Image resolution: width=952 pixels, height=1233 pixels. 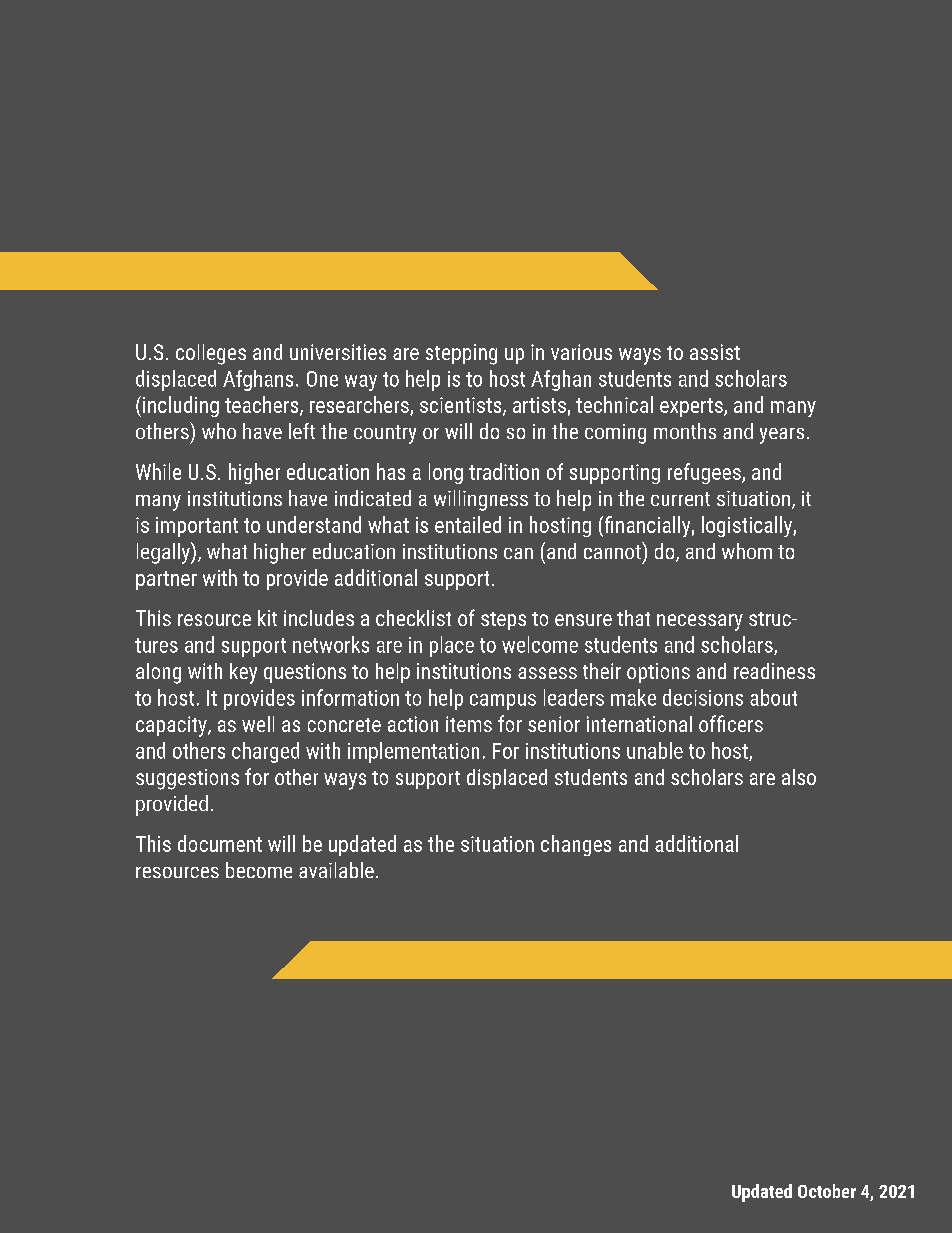 What do you see at coordinates (187, 779) in the document?
I see `suggestions` at bounding box center [187, 779].
